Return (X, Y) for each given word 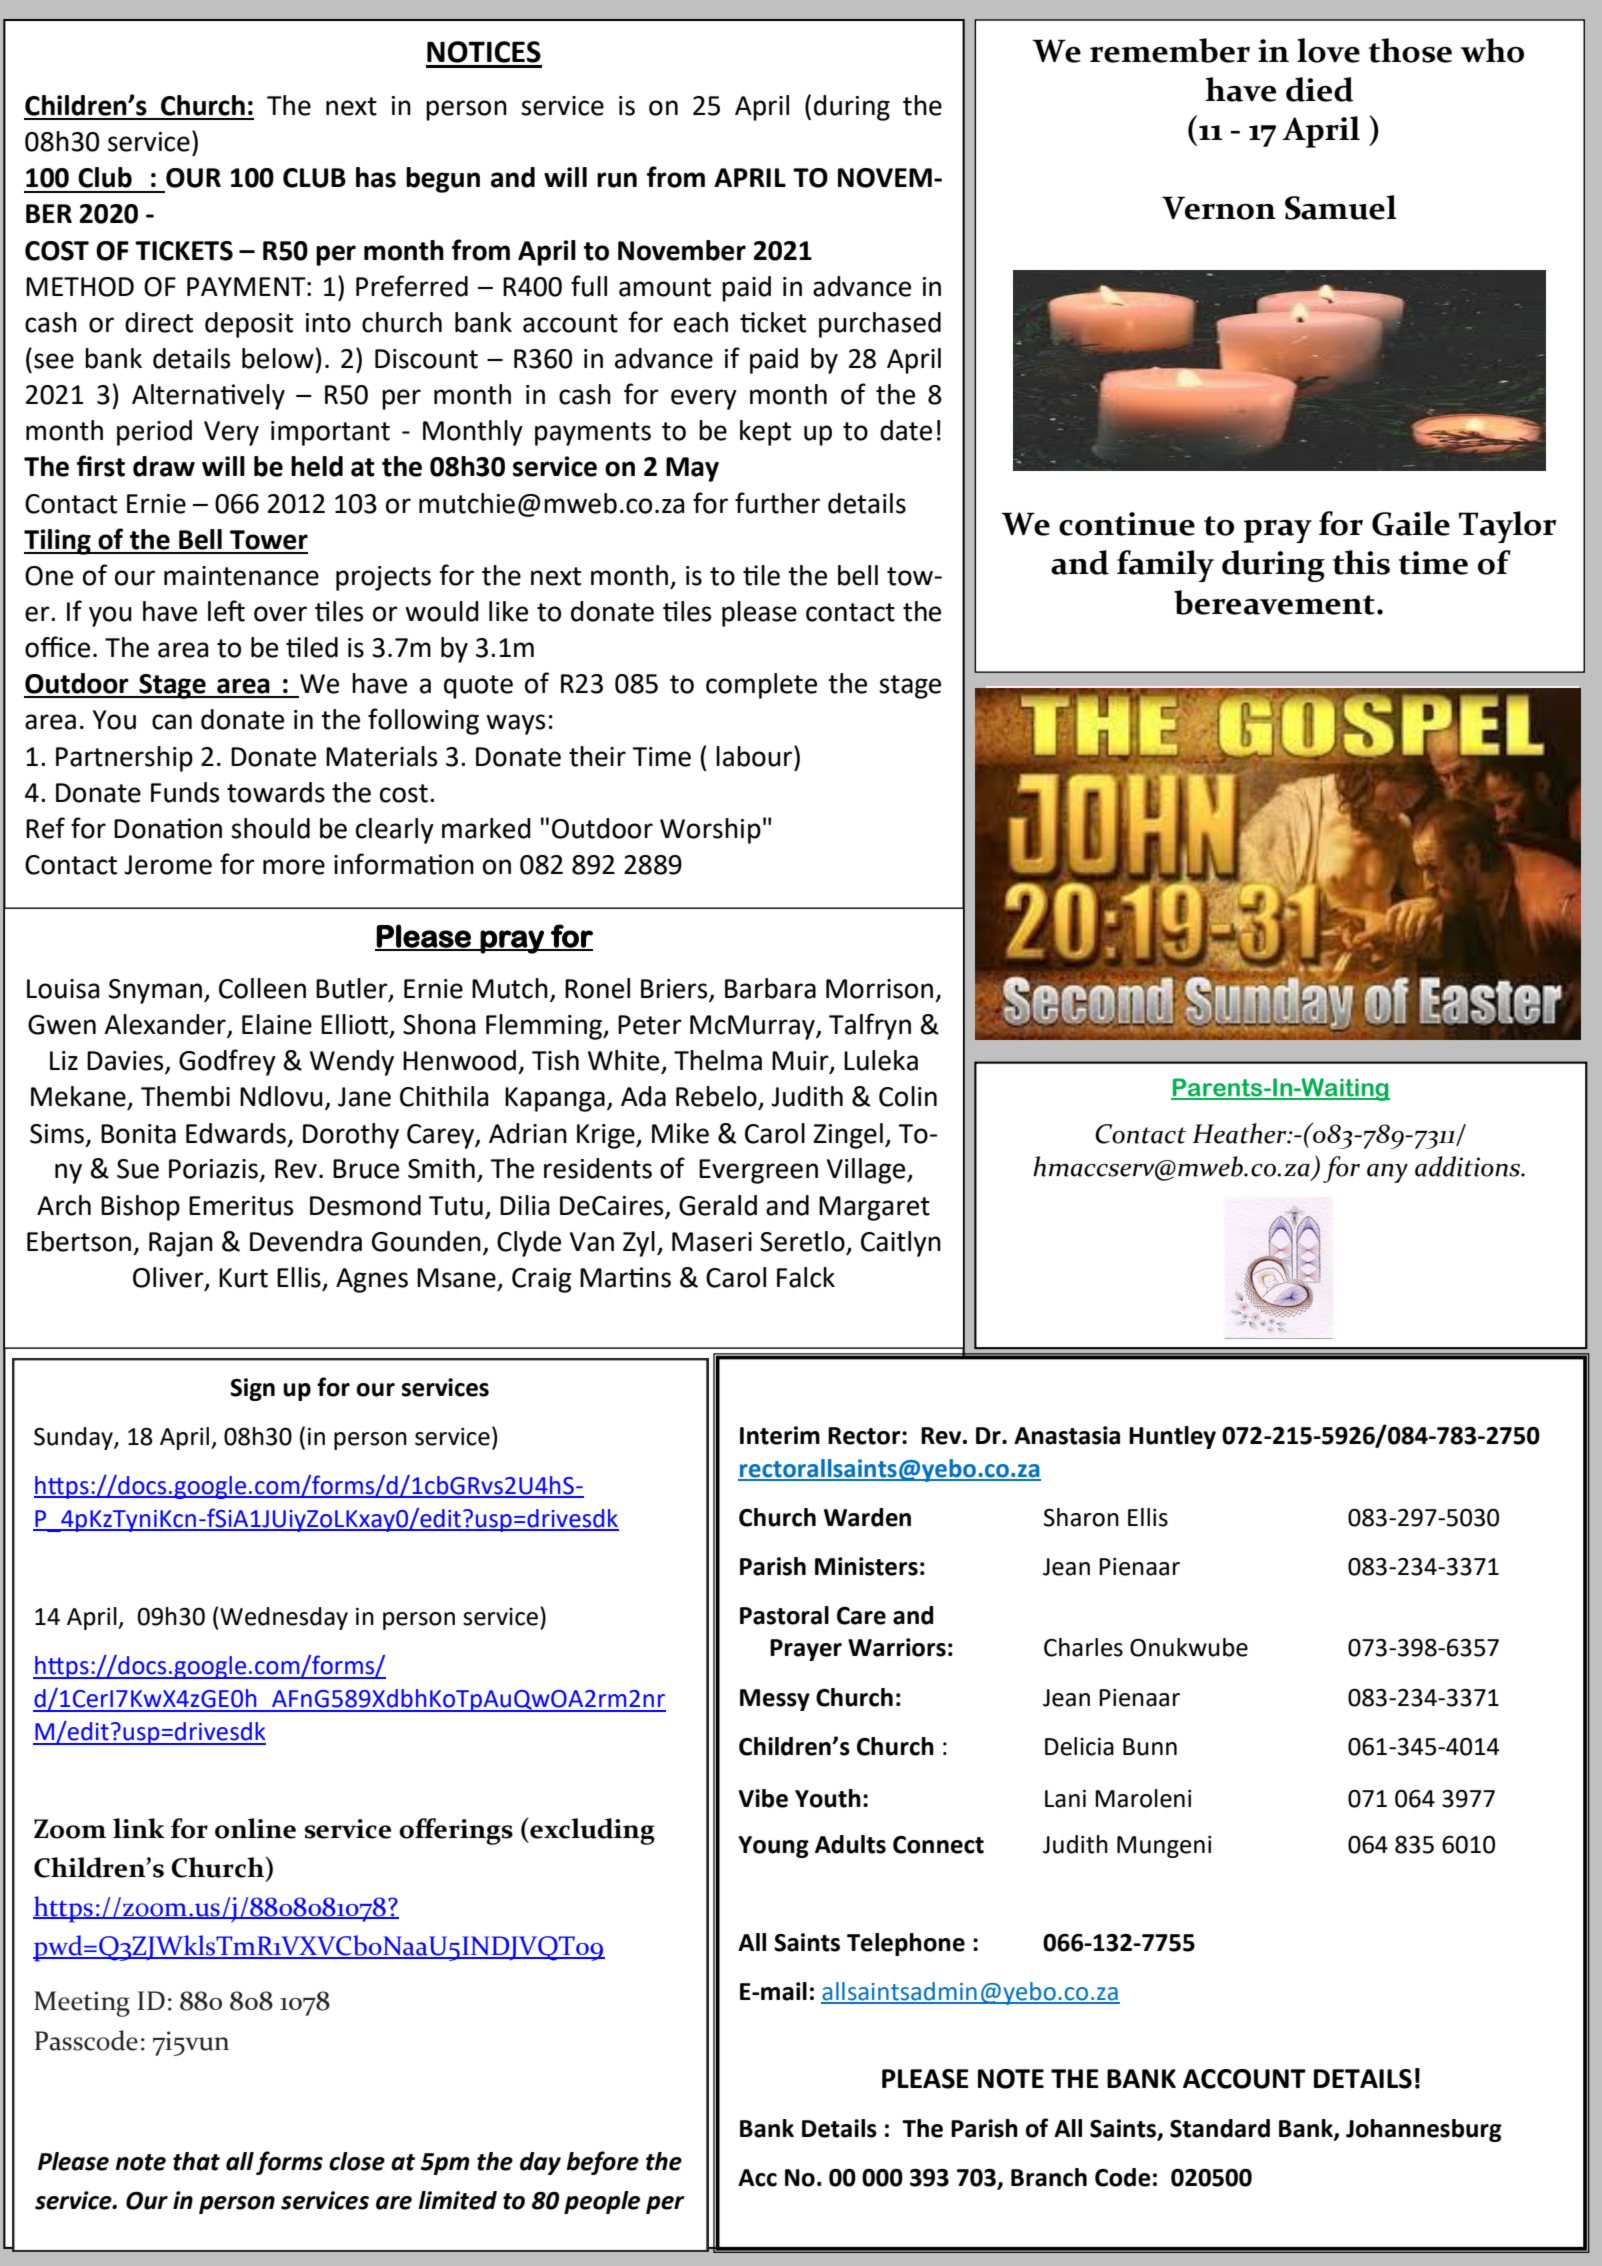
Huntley (1172, 1437)
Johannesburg (1424, 2130)
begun (443, 180)
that (196, 2161)
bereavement (1274, 602)
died (1320, 89)
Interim (780, 1435)
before (603, 2163)
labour (755, 756)
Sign (252, 1389)
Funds (185, 792)
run (617, 180)
